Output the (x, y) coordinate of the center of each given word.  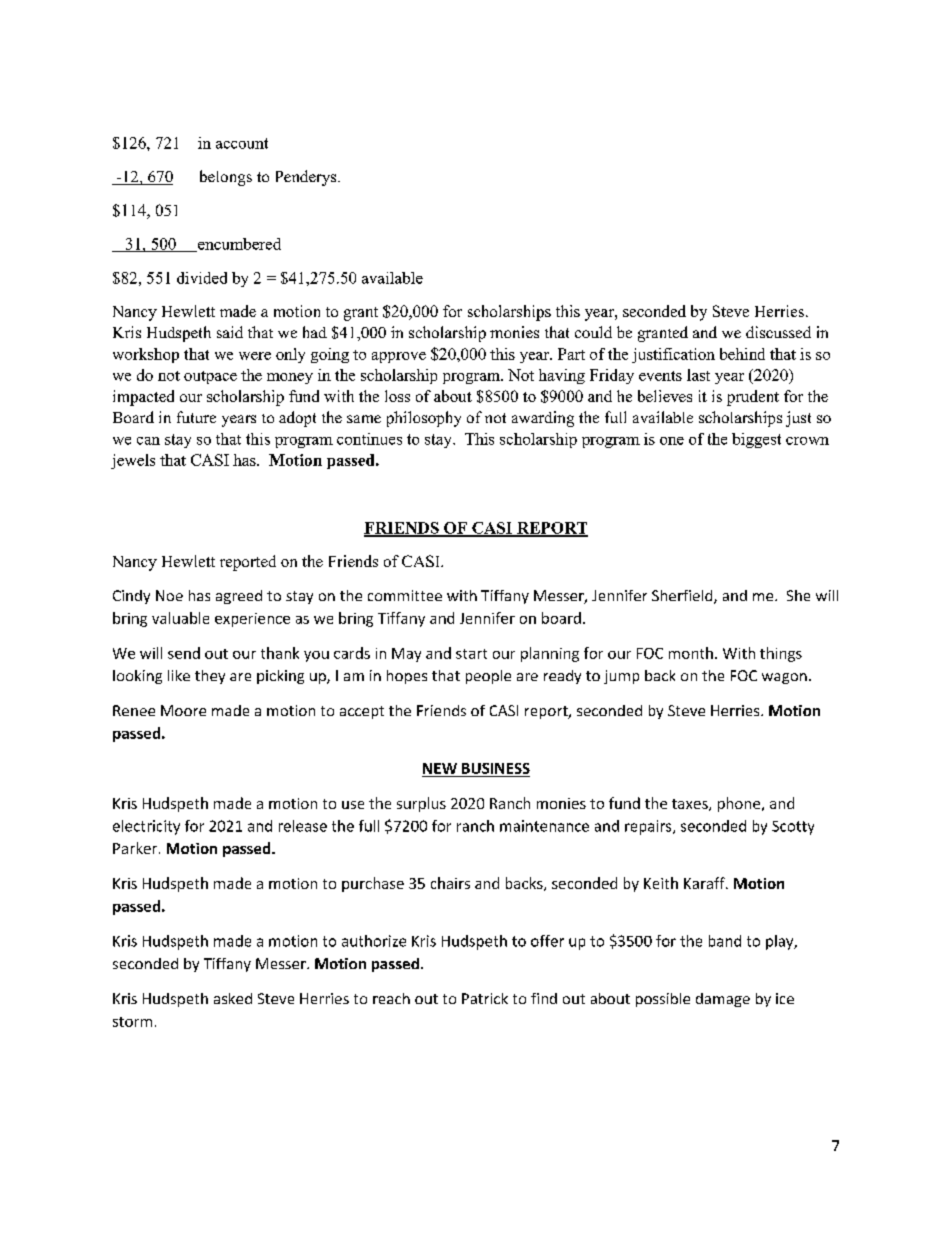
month (691, 653)
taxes (691, 805)
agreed (239, 597)
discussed (778, 332)
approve (399, 357)
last (698, 375)
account (242, 143)
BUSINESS (496, 768)
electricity (146, 827)
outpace (210, 377)
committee (405, 595)
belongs (226, 178)
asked (233, 998)
